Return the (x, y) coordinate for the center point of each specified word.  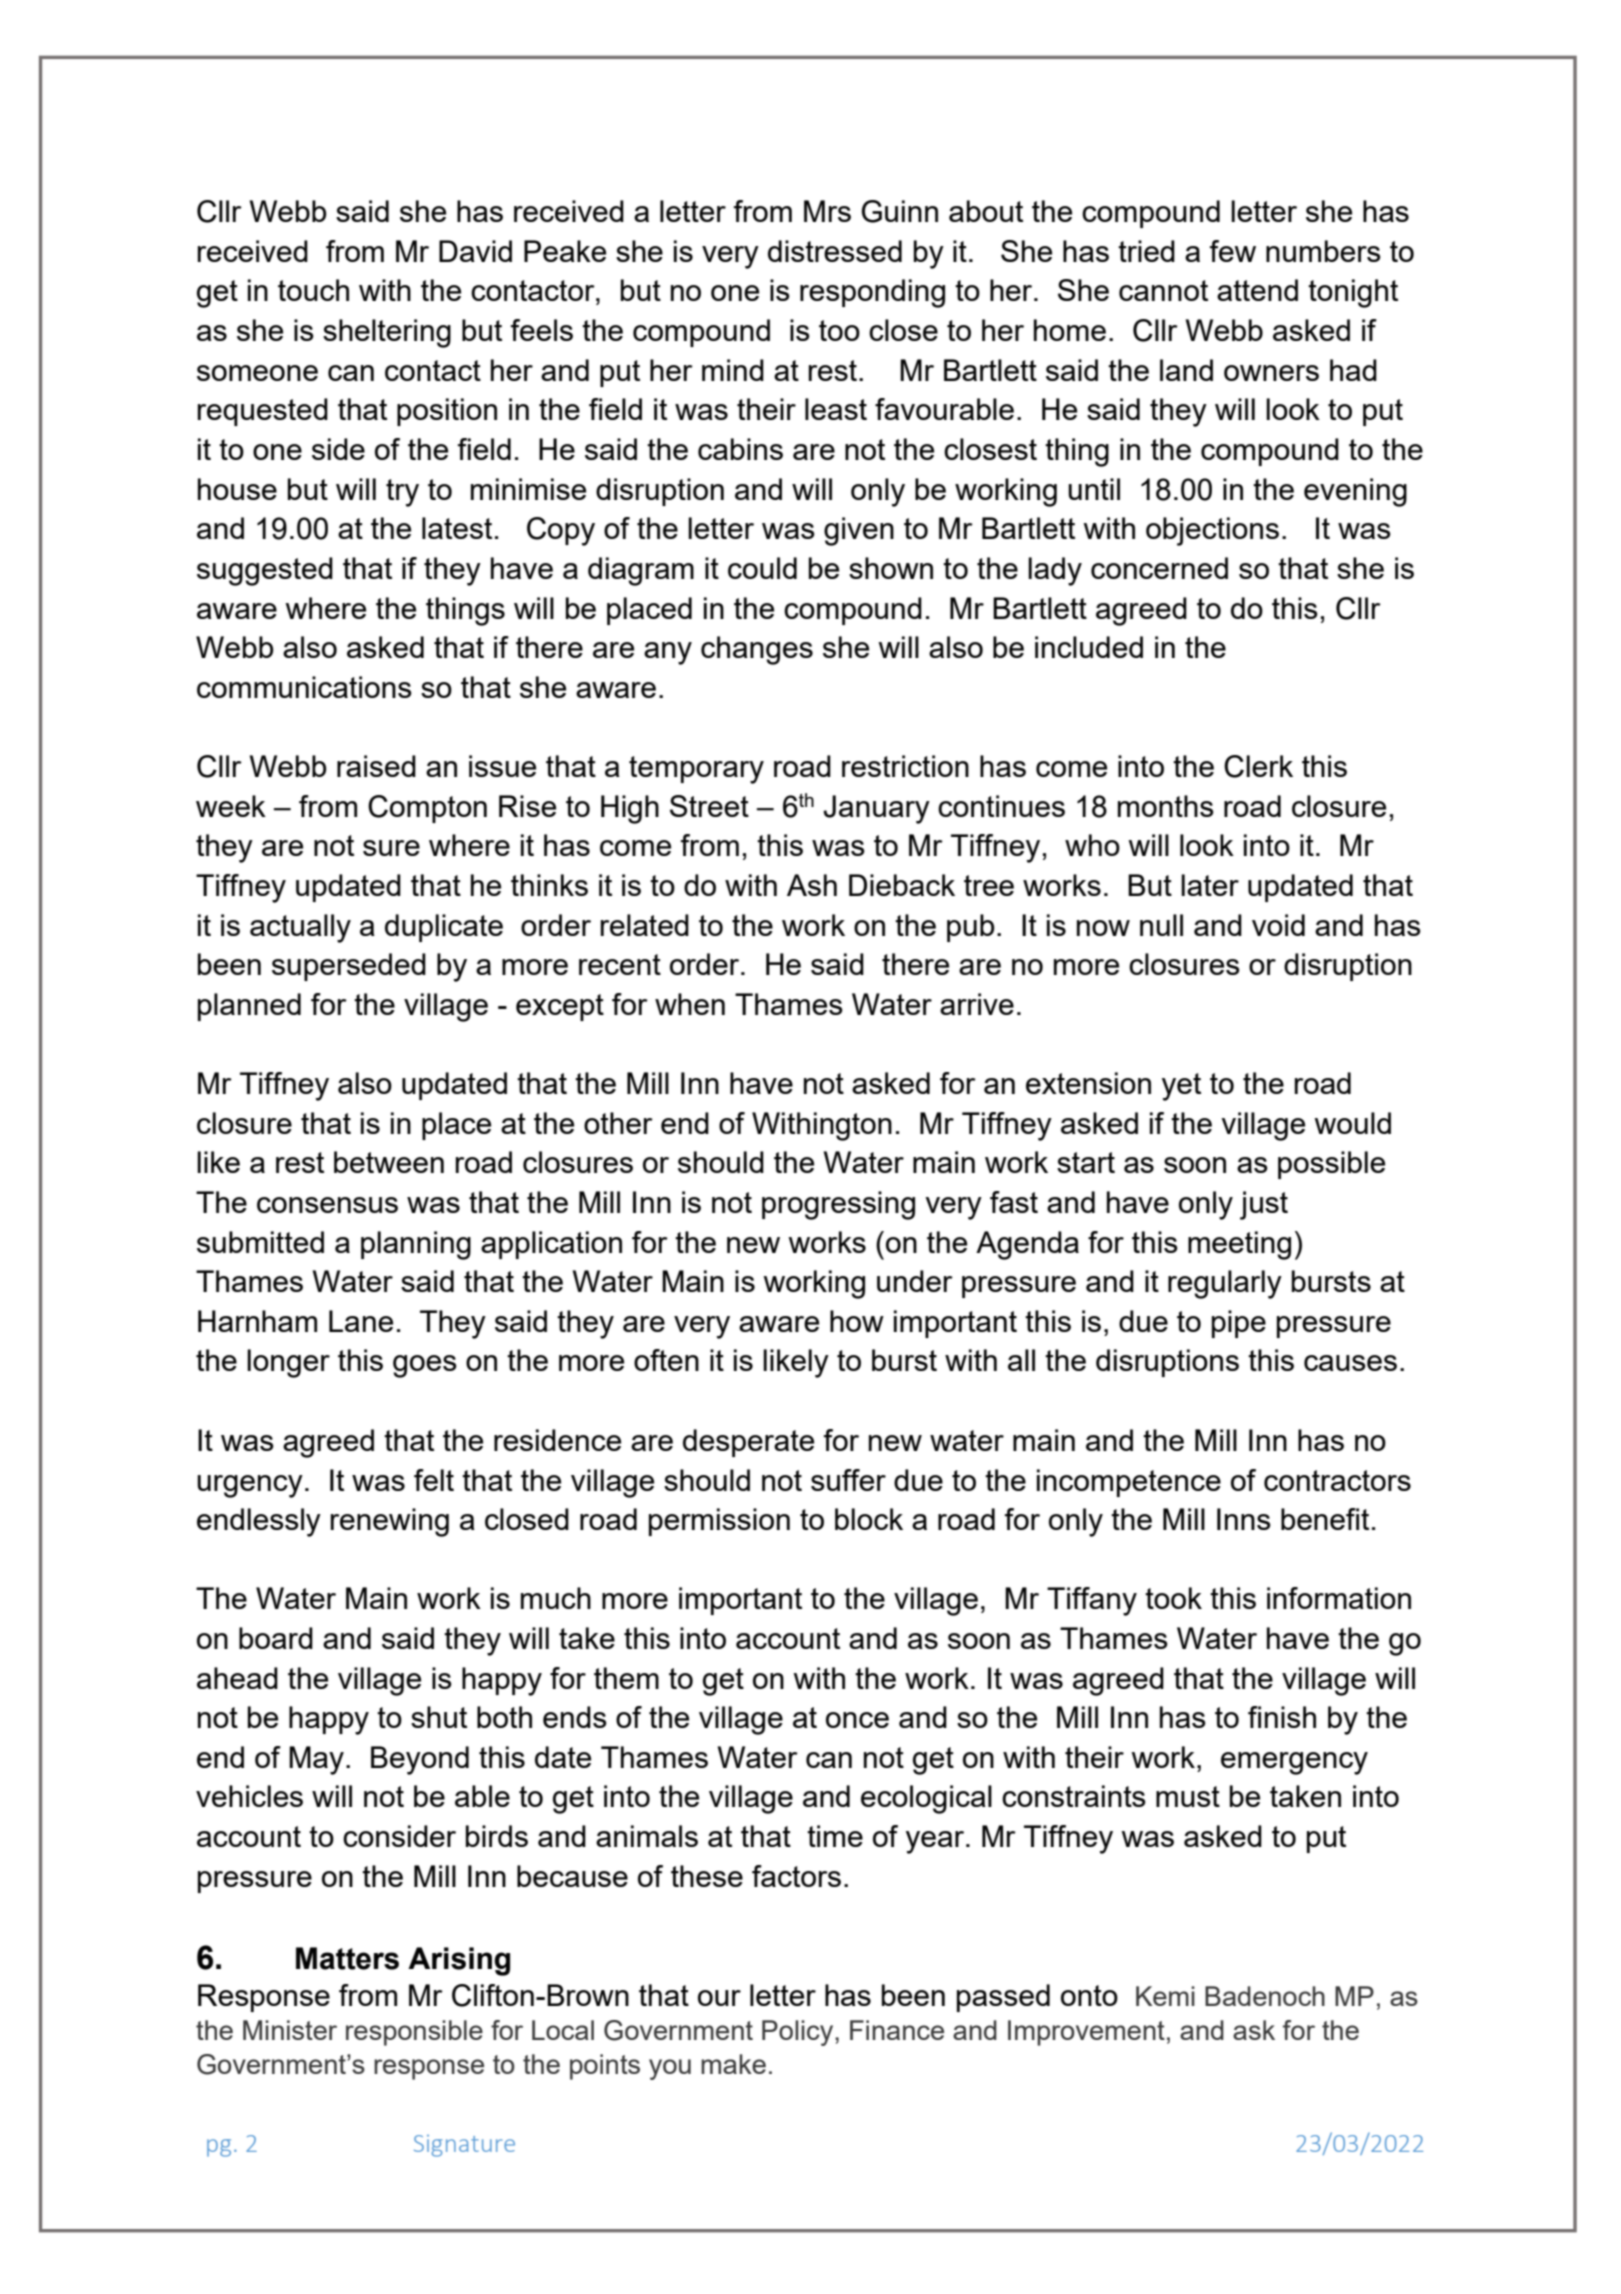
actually (300, 928)
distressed (835, 251)
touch (313, 290)
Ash (812, 885)
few (1233, 251)
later (1210, 885)
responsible (414, 2033)
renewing (390, 1522)
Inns (1244, 1519)
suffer (848, 1480)
